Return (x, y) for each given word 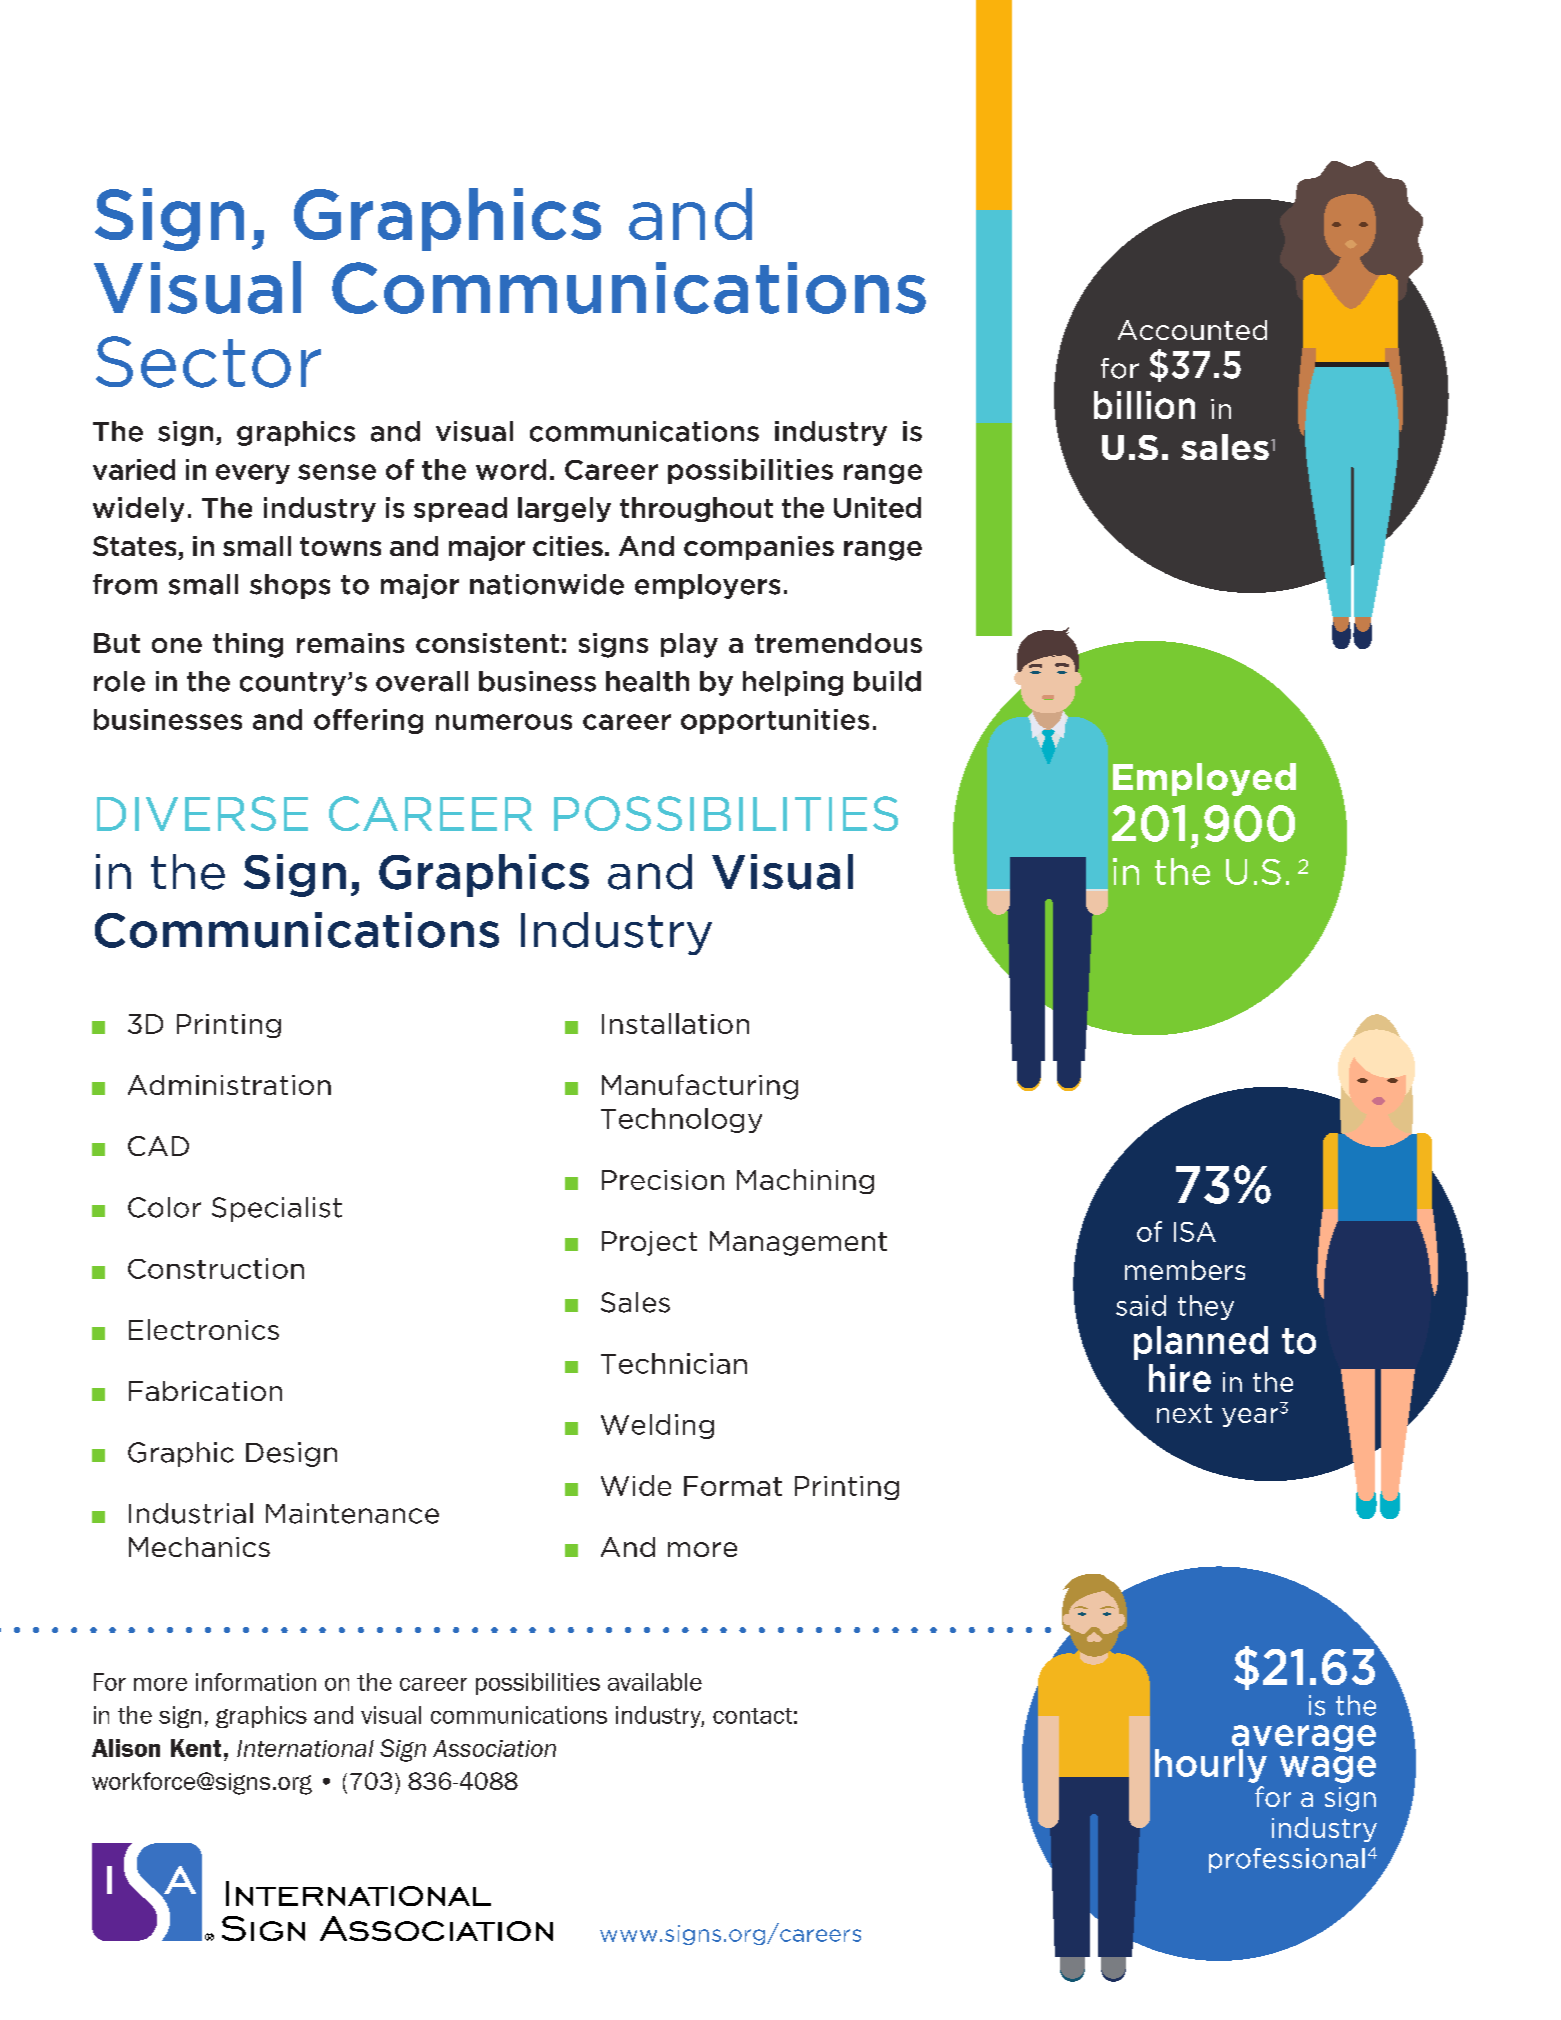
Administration (229, 1085)
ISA (1195, 1232)
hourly (1211, 1766)
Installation (675, 1023)
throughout (696, 509)
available (655, 1682)
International (305, 1748)
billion (1144, 405)
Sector (208, 362)
